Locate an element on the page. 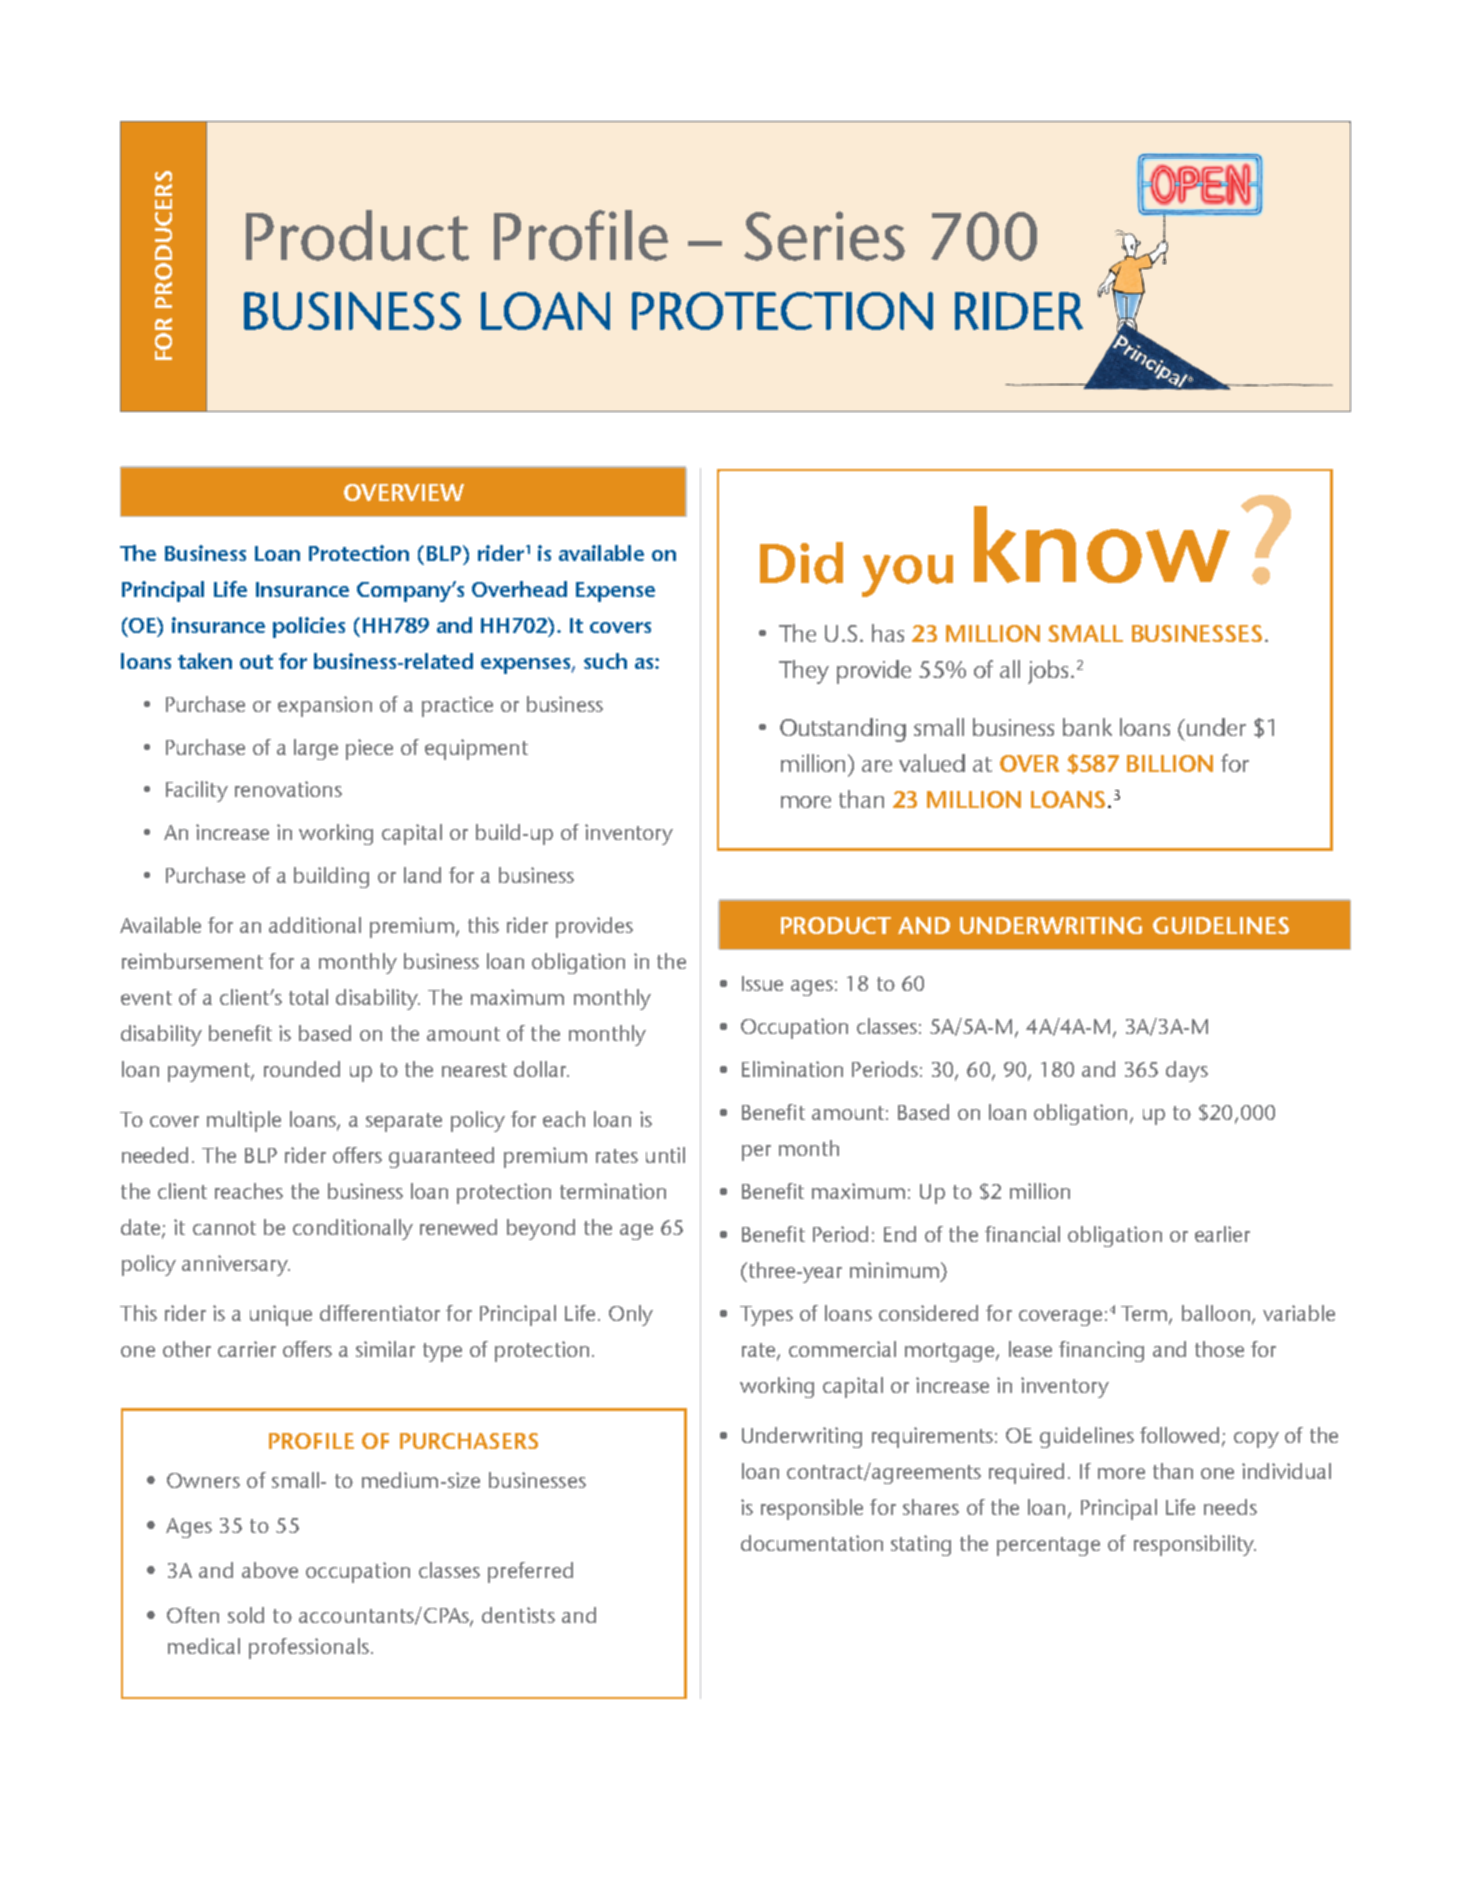  Only is located at coordinates (631, 1315).
